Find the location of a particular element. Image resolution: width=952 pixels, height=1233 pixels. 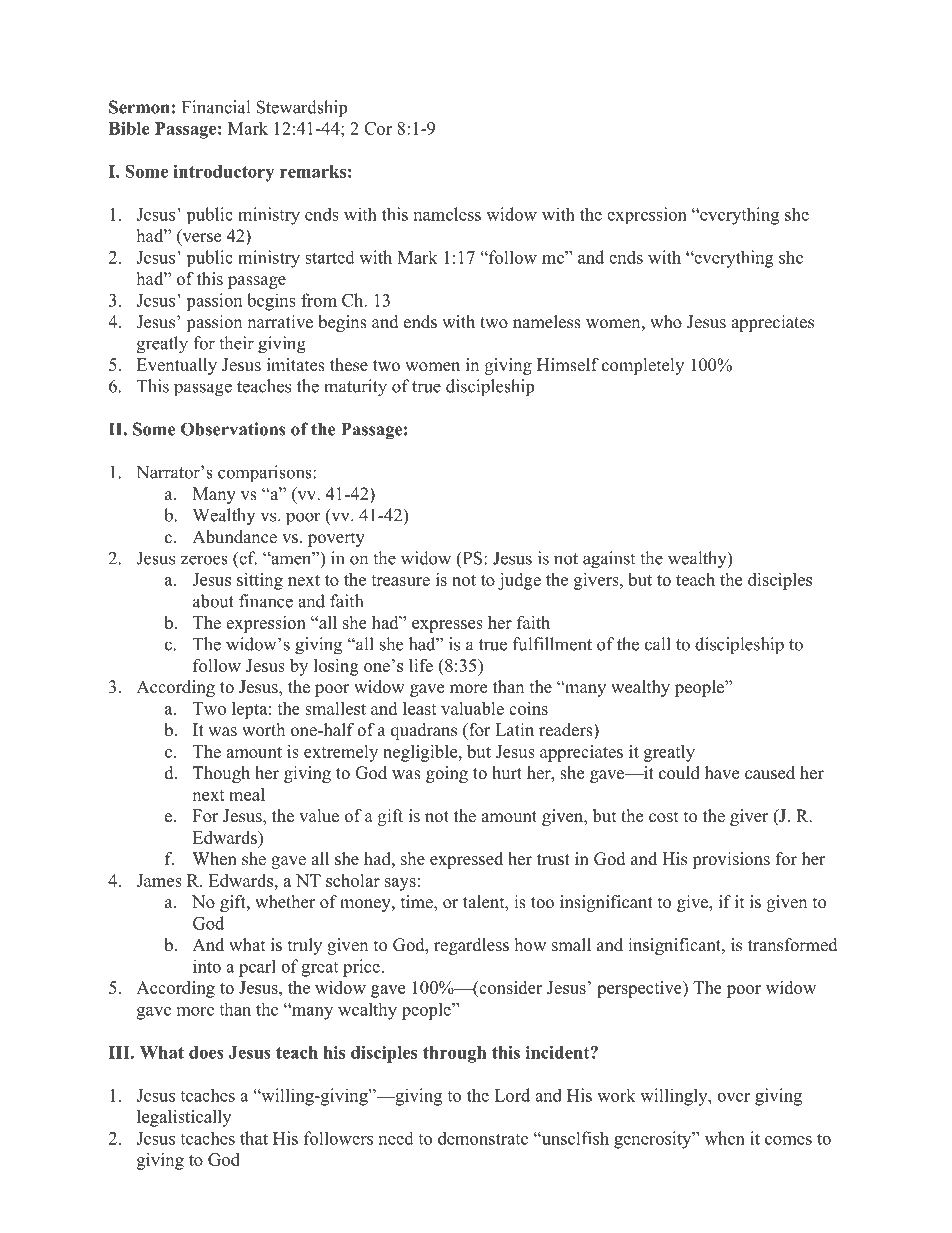

into is located at coordinates (207, 966).
